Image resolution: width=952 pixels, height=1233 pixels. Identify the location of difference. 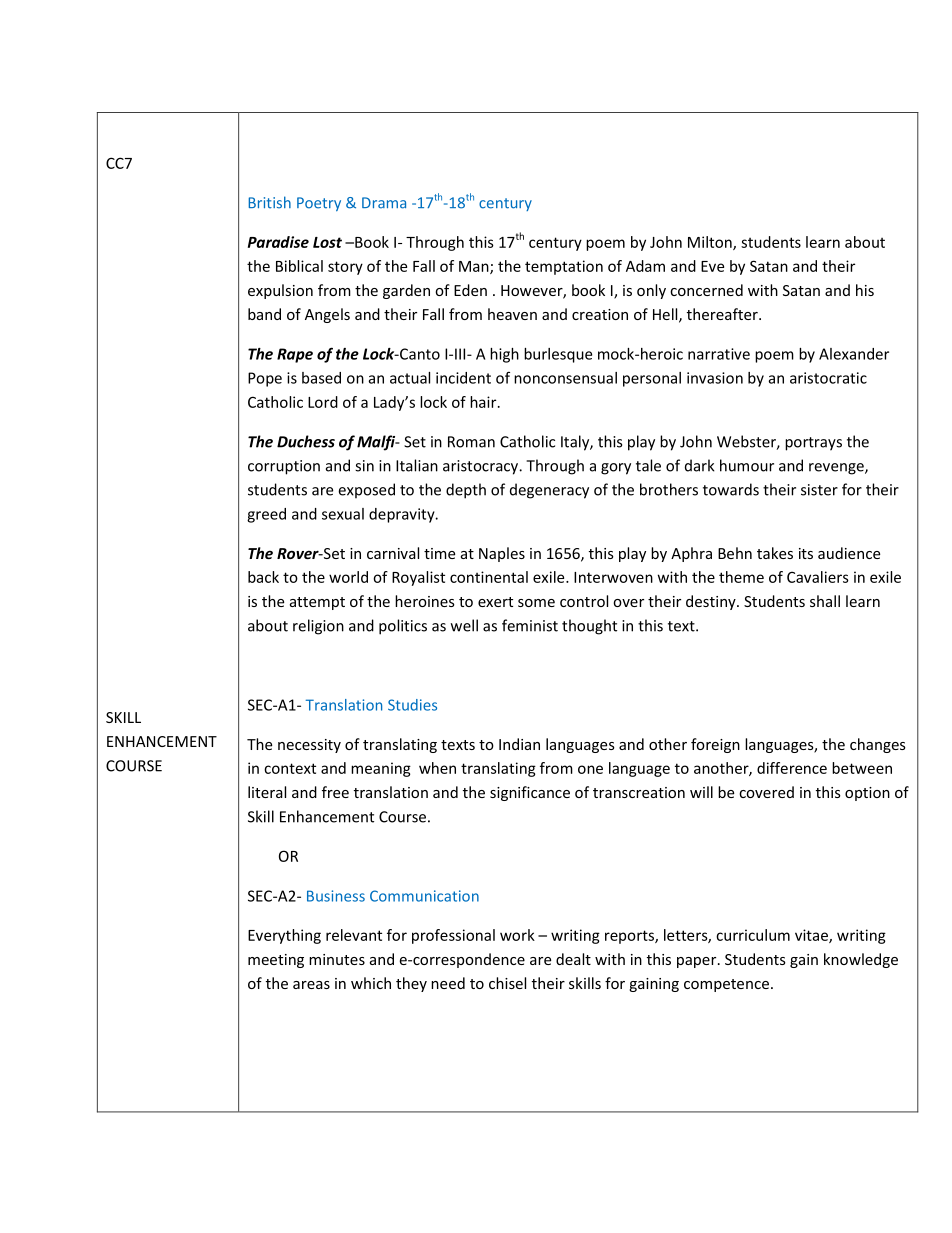
(792, 768).
